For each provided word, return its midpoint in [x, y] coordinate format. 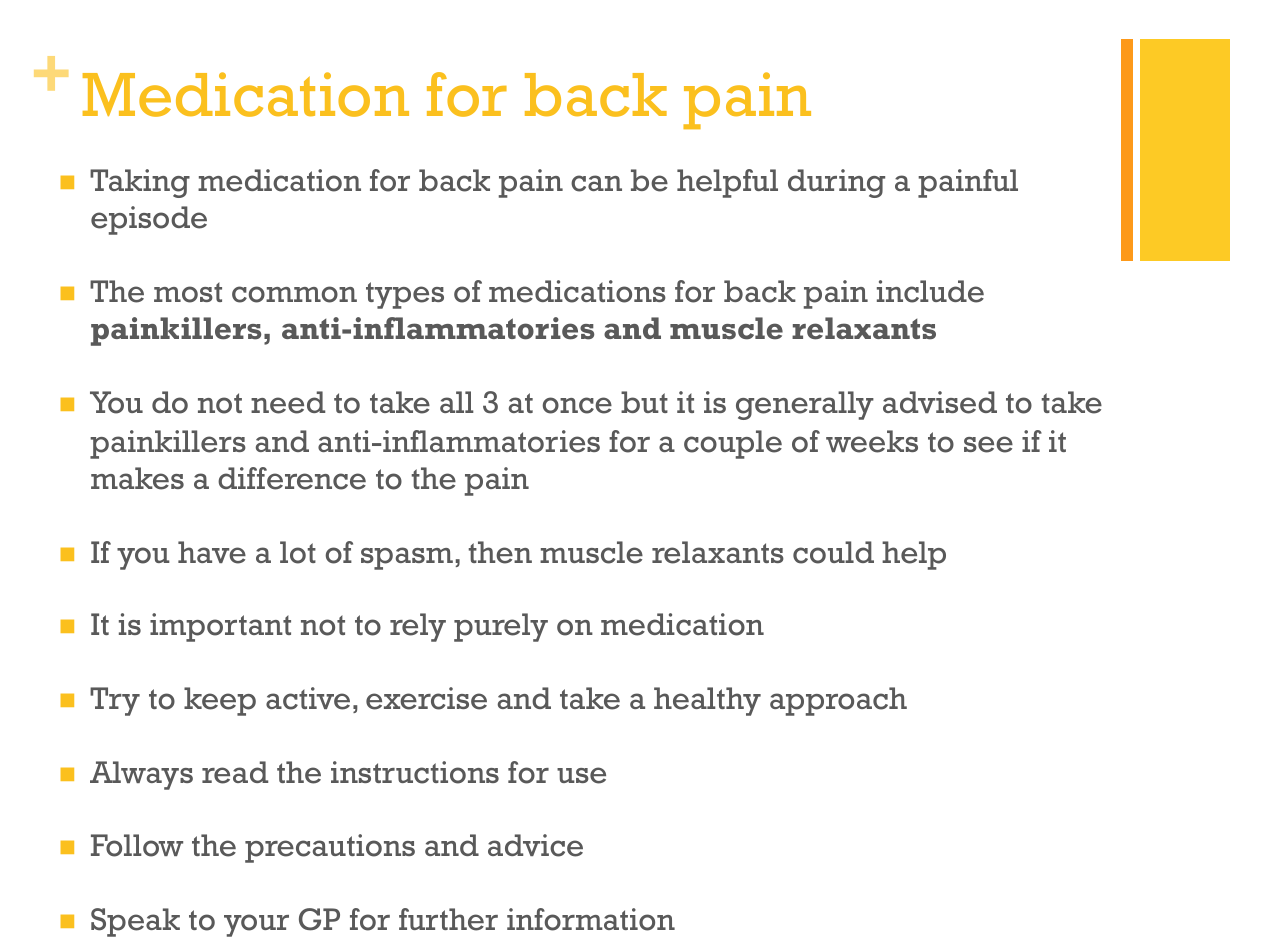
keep [220, 701]
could [833, 552]
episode [149, 220]
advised [940, 402]
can [596, 183]
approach [838, 701]
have [212, 552]
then [500, 552]
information [591, 919]
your [256, 925]
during [836, 183]
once [577, 405]
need [288, 402]
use [581, 775]
